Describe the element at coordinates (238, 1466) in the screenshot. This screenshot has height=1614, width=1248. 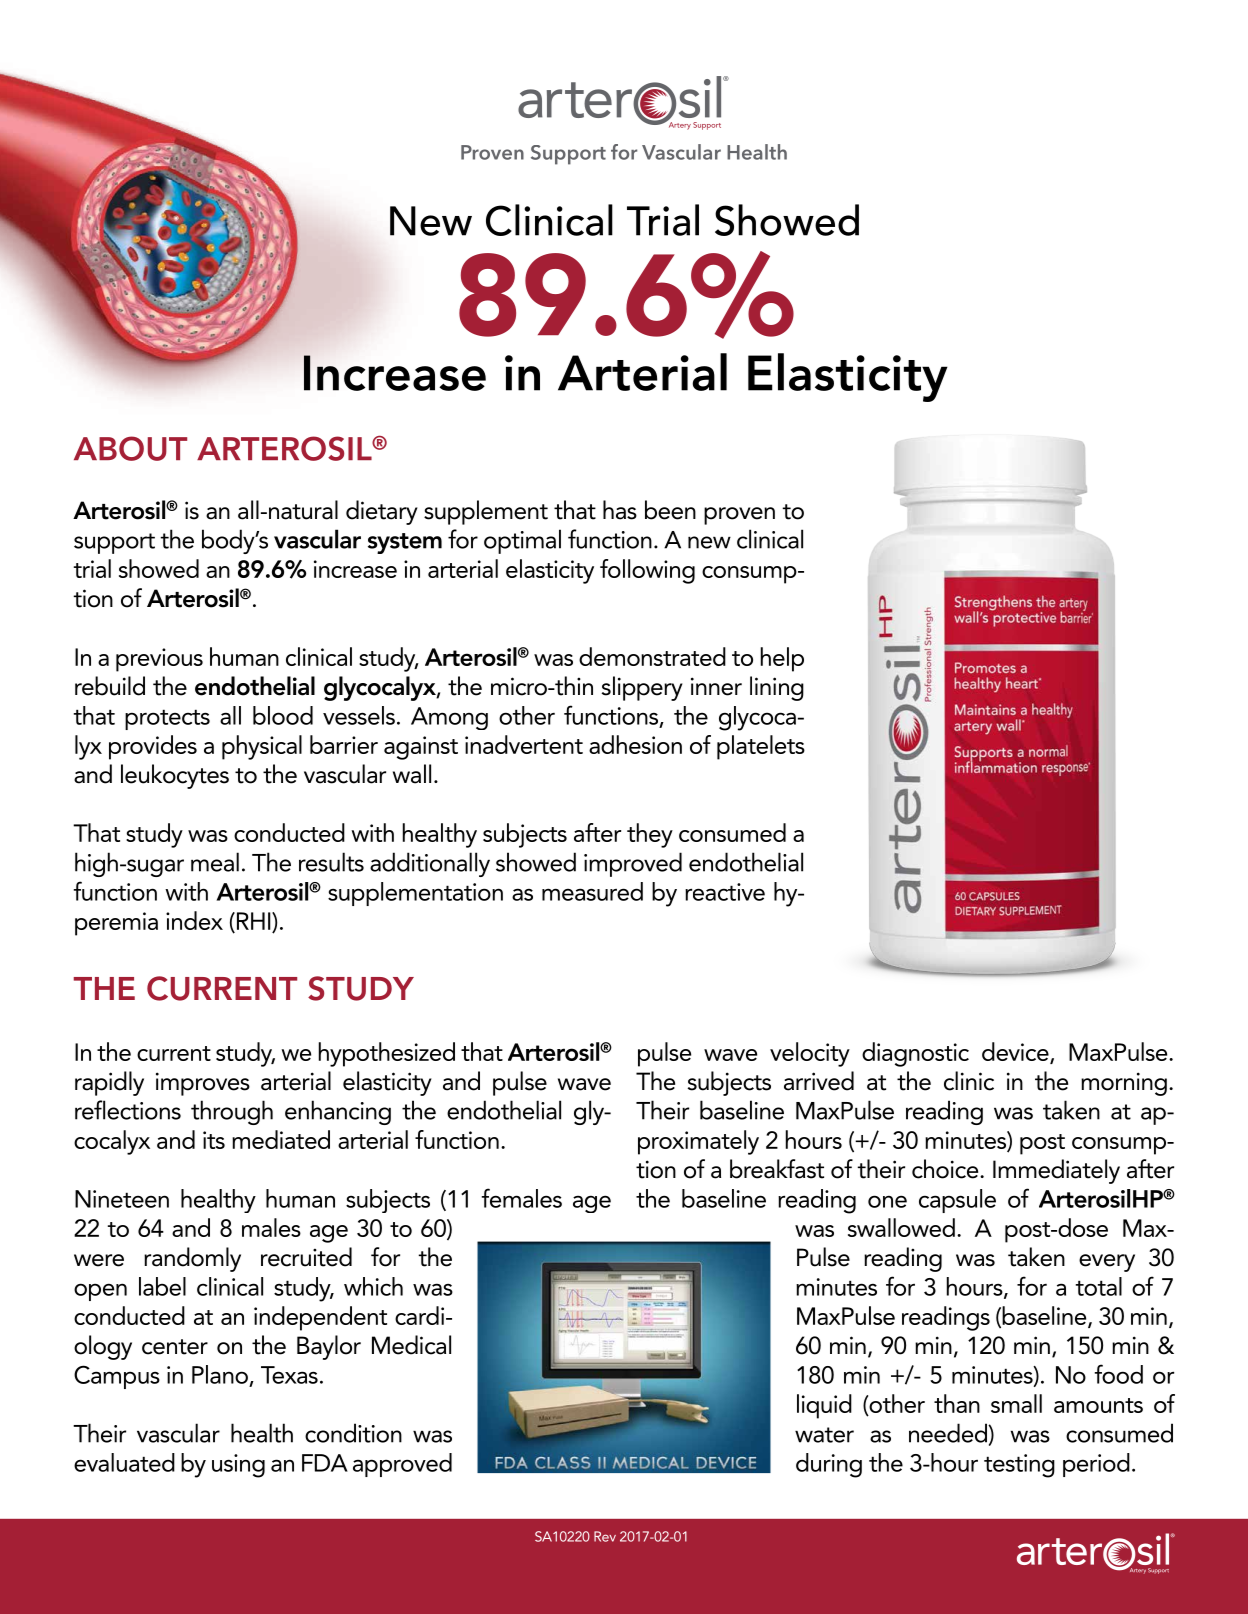
I see `using` at that location.
